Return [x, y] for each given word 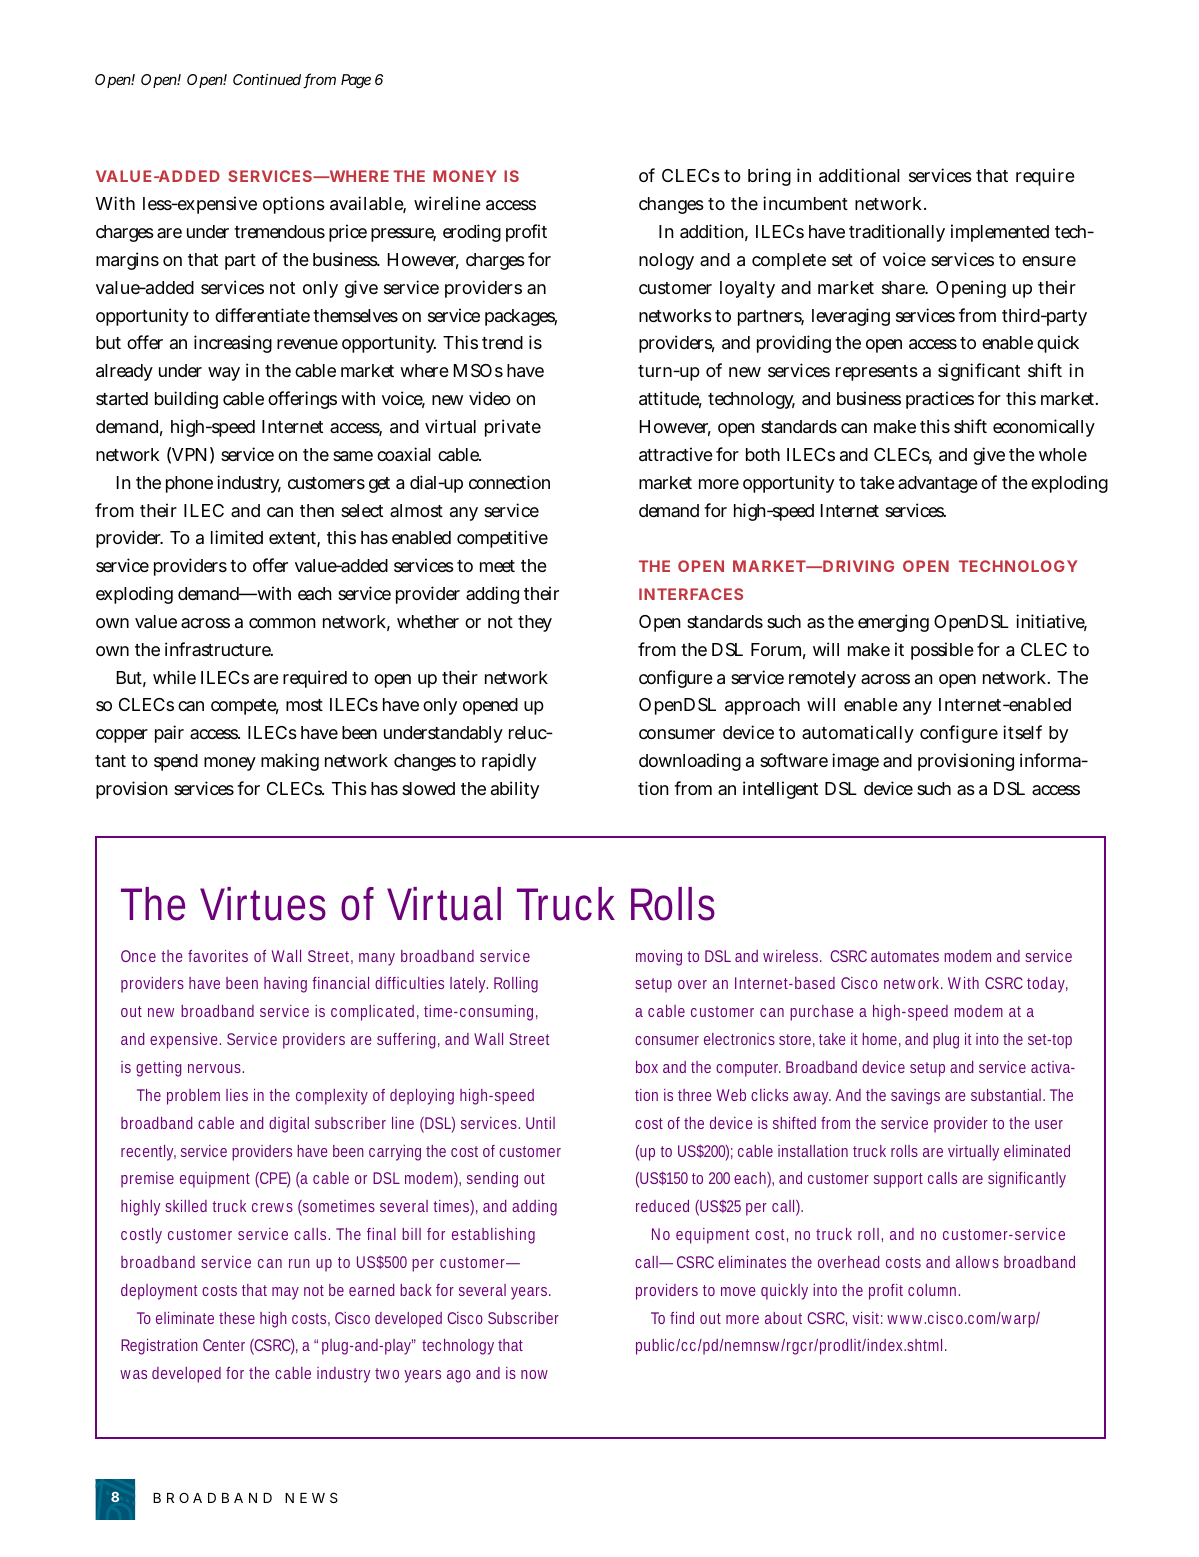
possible [942, 651]
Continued [267, 79]
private [513, 428]
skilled [189, 1206]
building [186, 400]
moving [662, 958]
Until [540, 1123]
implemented [1000, 233]
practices [940, 400]
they [535, 623]
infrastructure [218, 649]
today [1047, 985]
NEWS [311, 1497]
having [288, 985]
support [898, 1180]
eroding [472, 233]
